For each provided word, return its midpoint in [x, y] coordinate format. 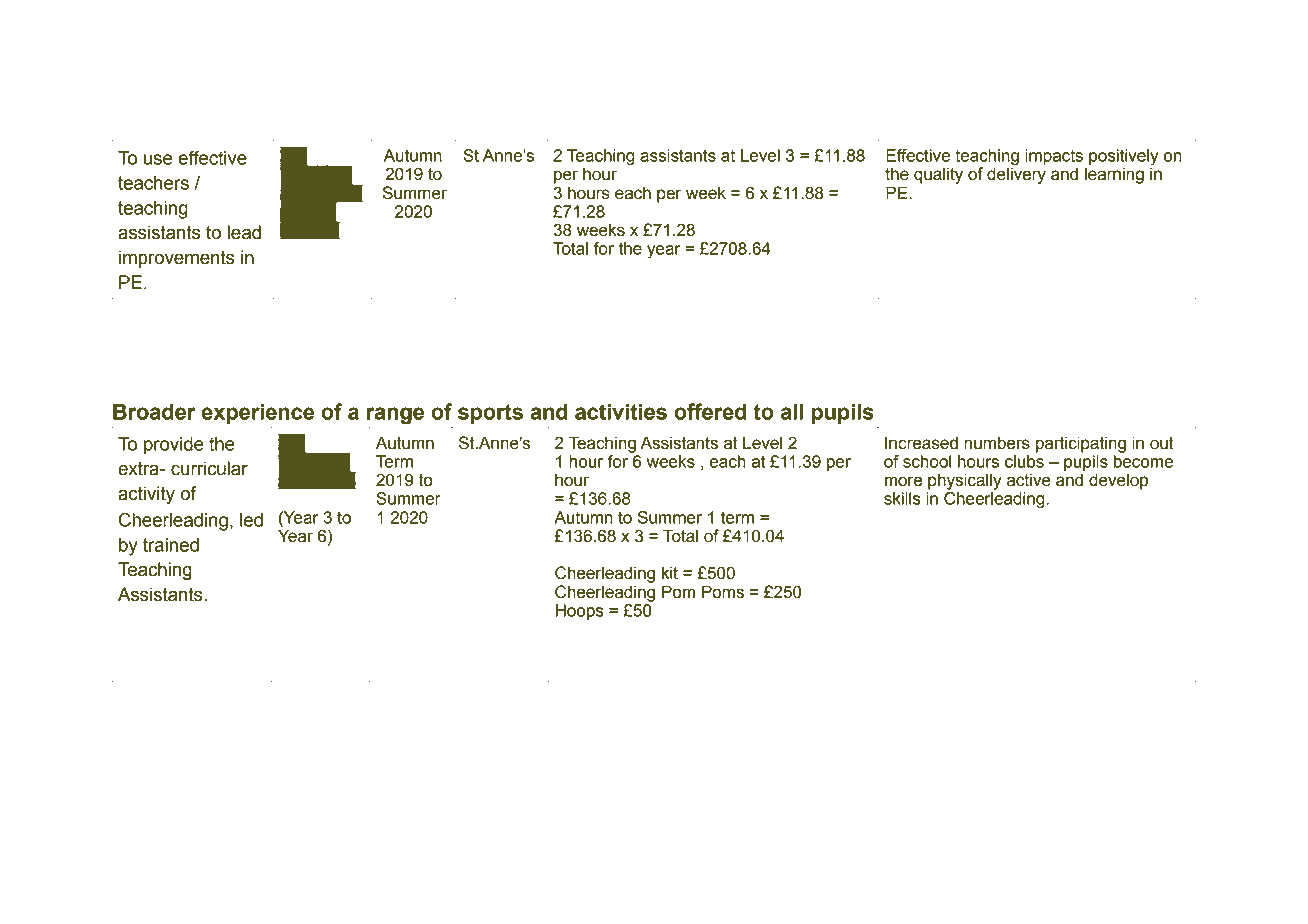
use [158, 159]
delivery [1016, 174]
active [1029, 480]
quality [938, 175]
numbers [997, 443]
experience [258, 414]
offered [710, 411]
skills [902, 498]
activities [621, 412]
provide [174, 446]
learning [1114, 175]
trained [171, 545]
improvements [177, 259]
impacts [1054, 157]
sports [490, 414]
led [251, 520]
